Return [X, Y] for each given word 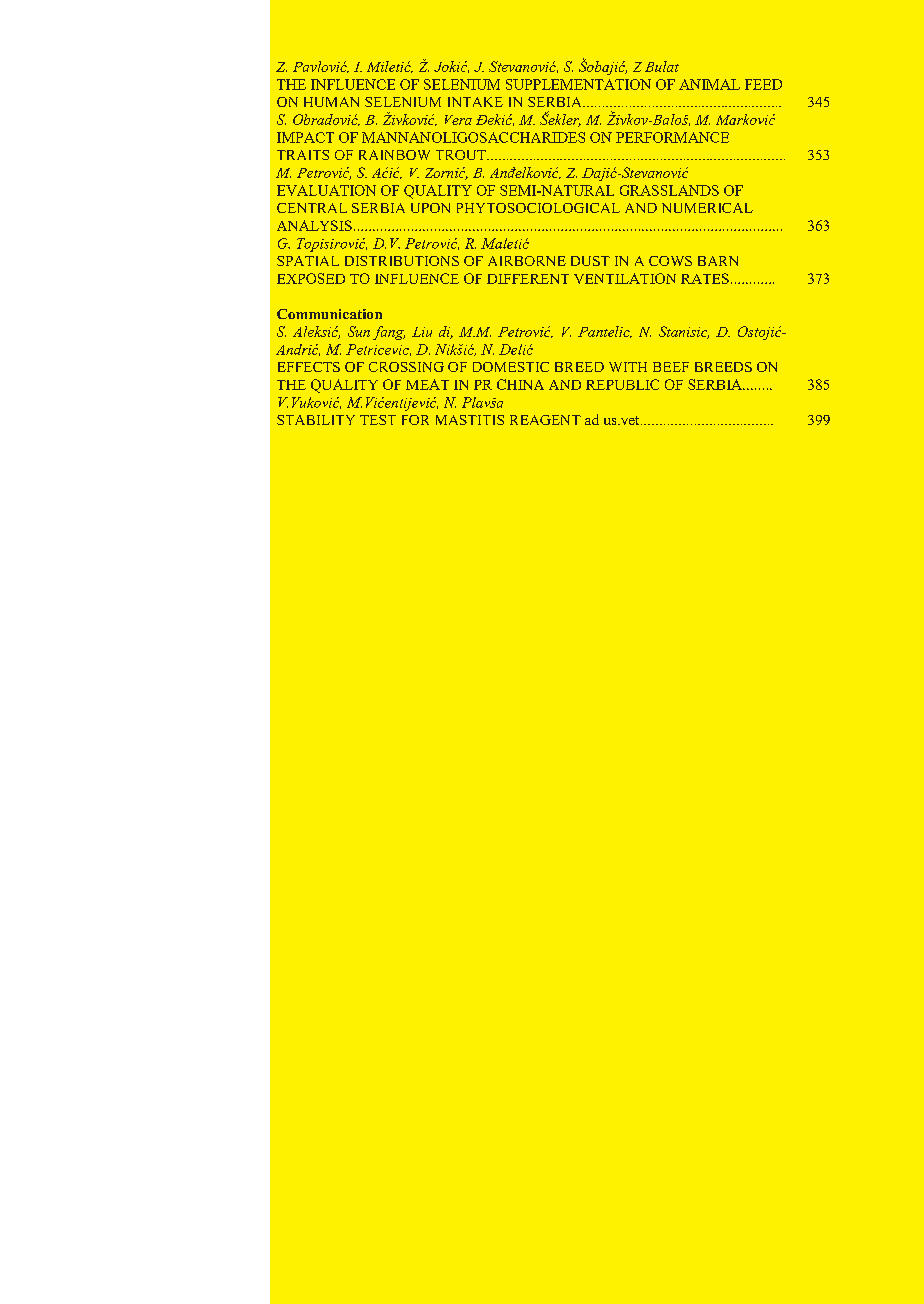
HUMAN [331, 102]
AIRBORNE [527, 261]
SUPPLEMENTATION [578, 84]
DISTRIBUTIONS [402, 261]
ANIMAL [709, 84]
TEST [378, 420]
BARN [718, 261]
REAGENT [545, 420]
